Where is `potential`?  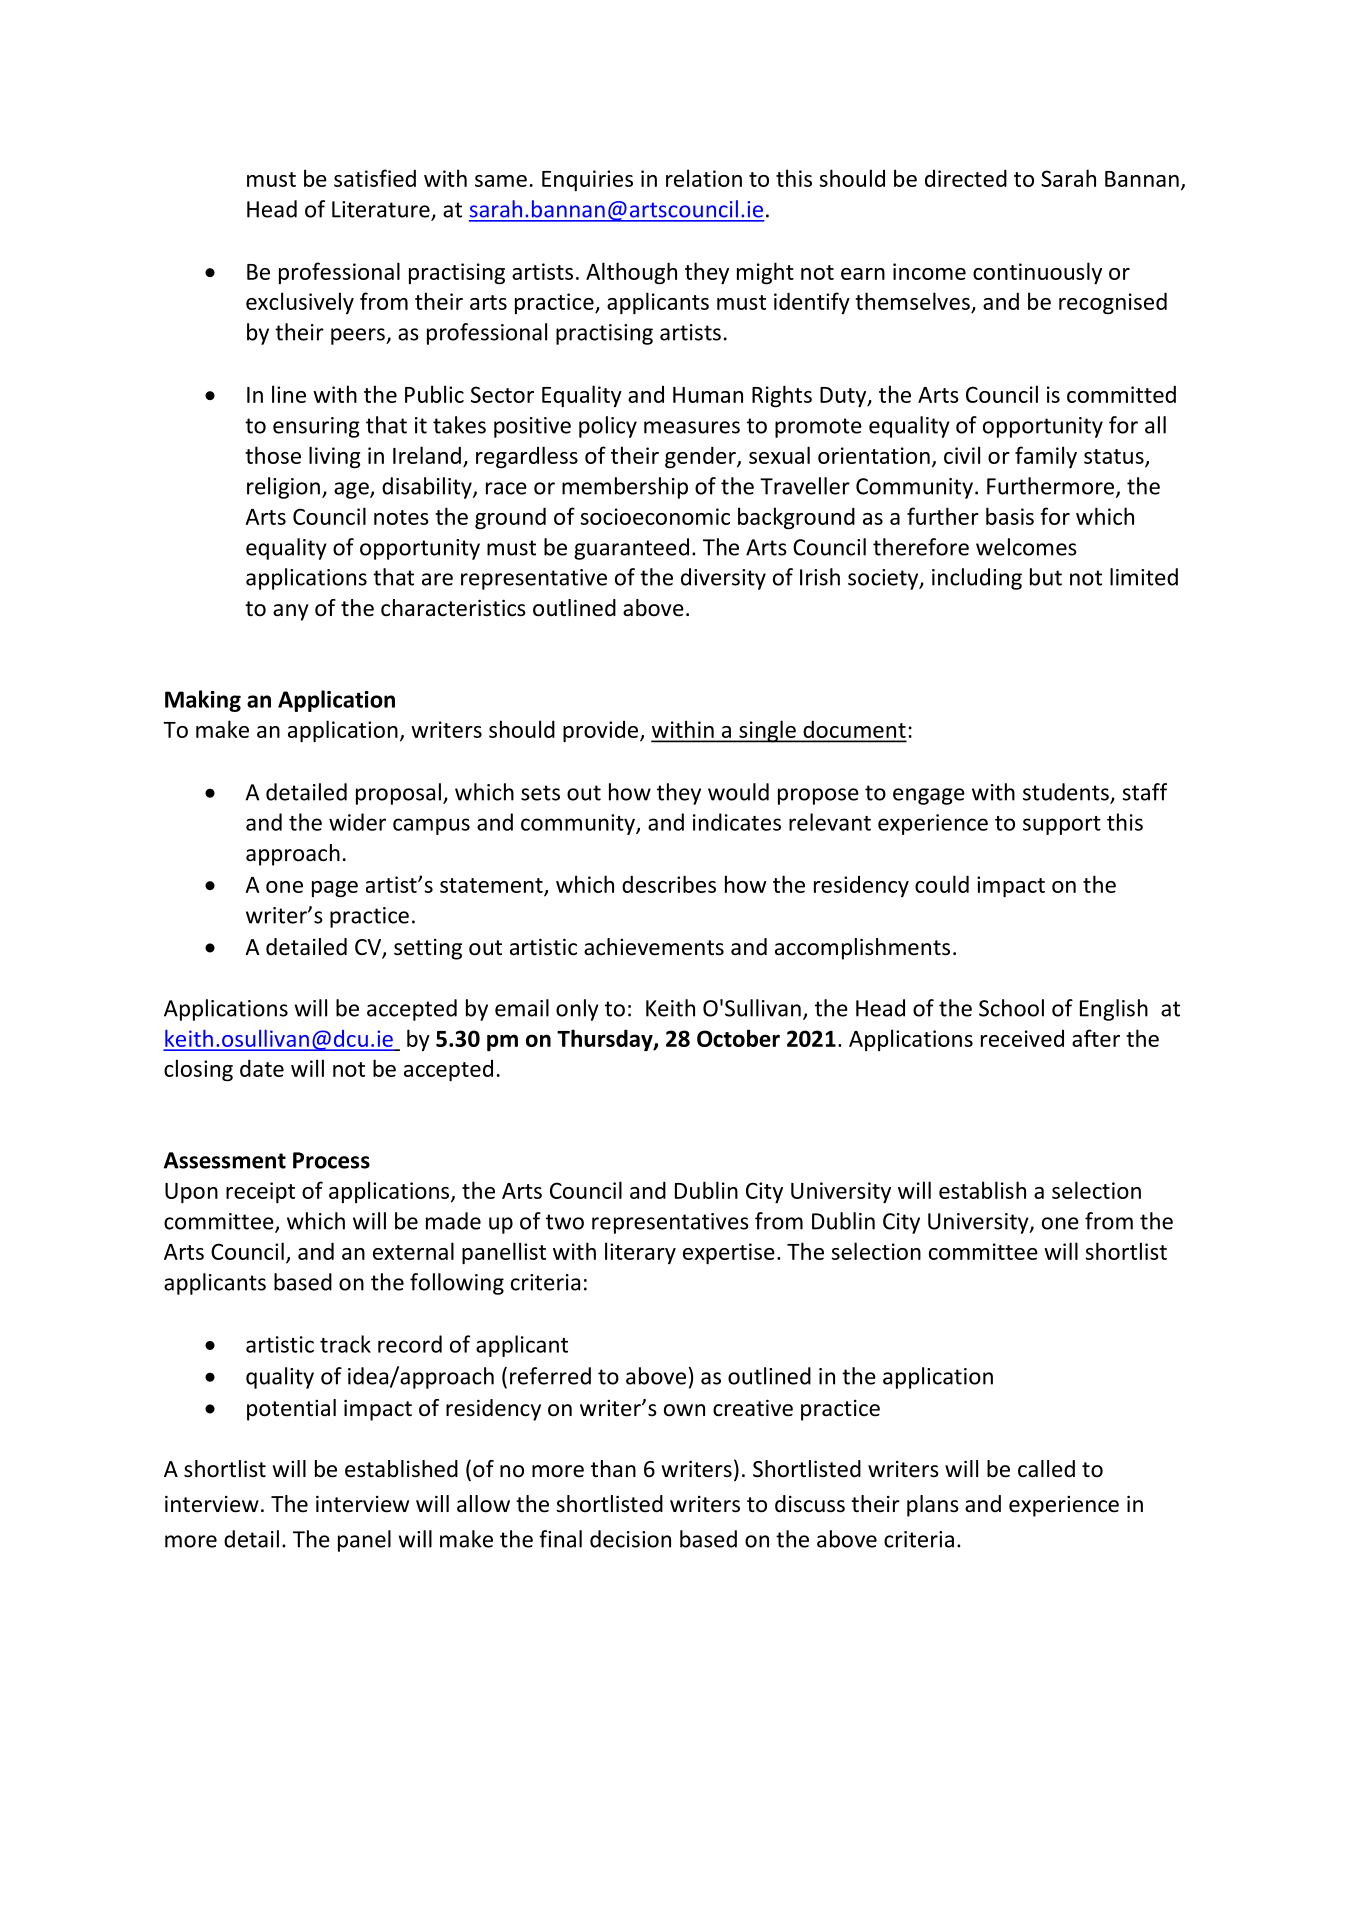 potential is located at coordinates (291, 1410).
